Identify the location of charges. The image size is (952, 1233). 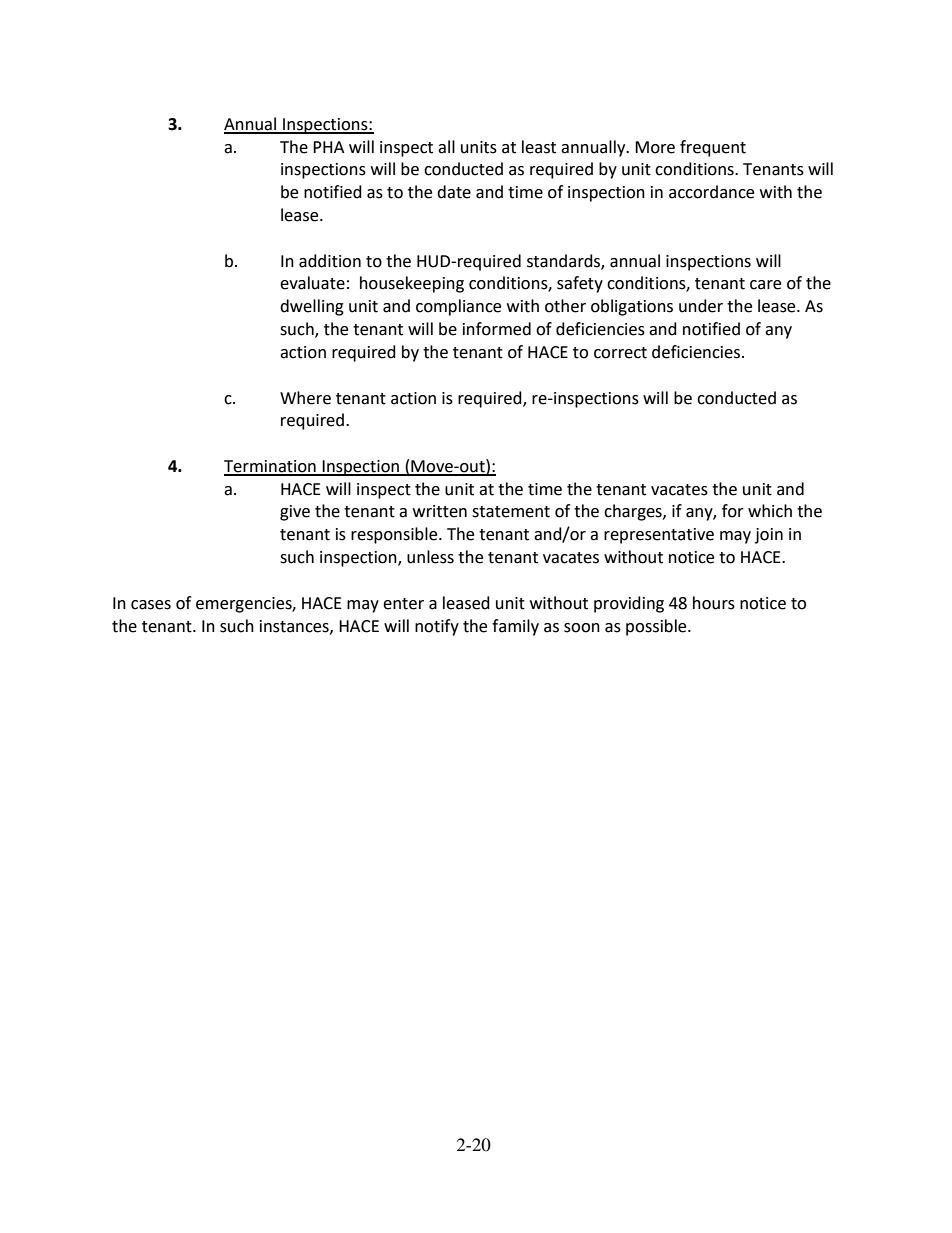
(634, 512).
